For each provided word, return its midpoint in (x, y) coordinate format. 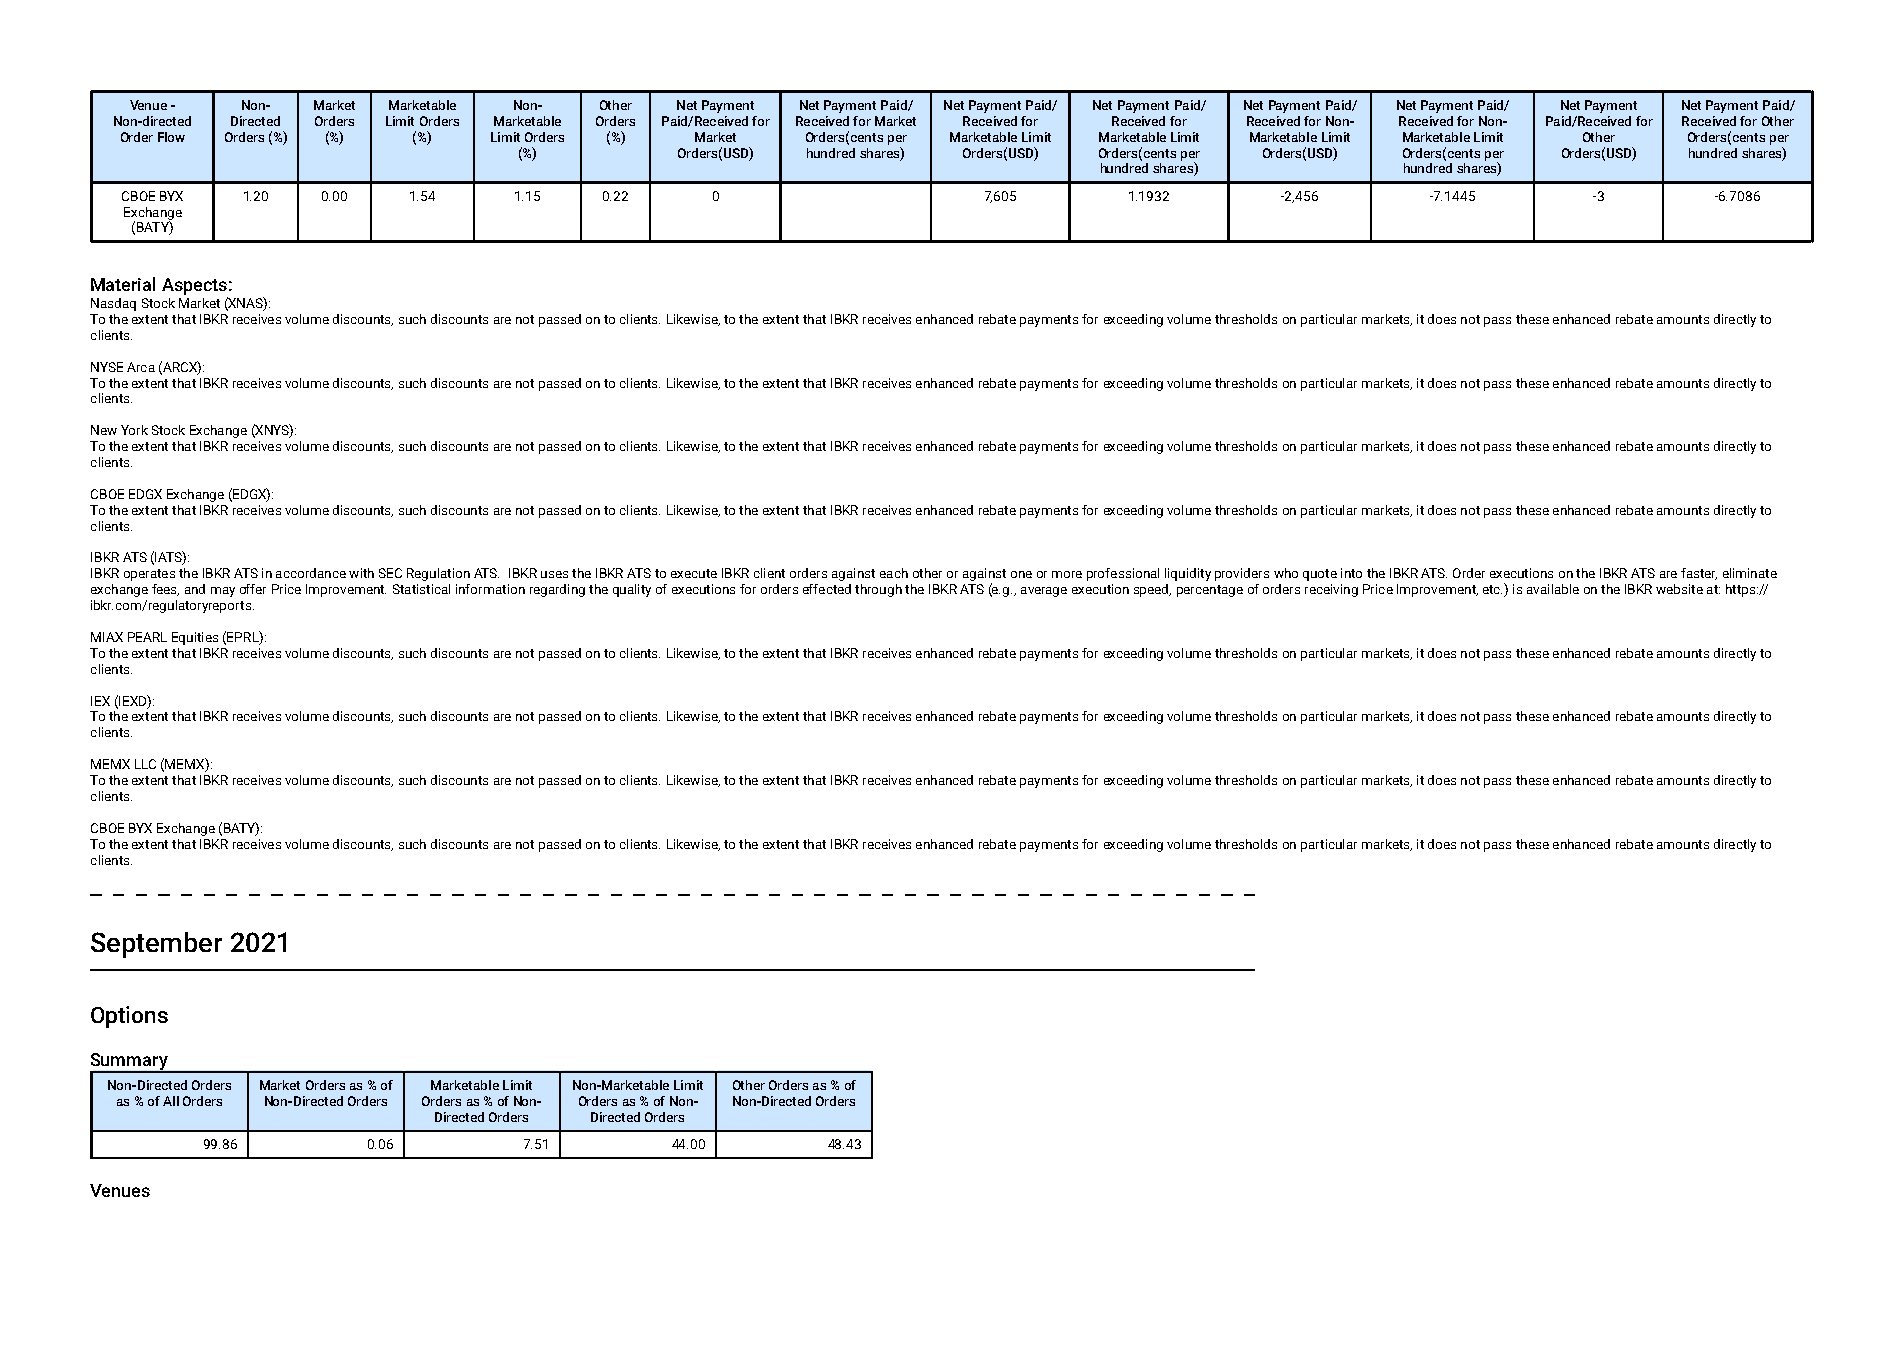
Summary (130, 1063)
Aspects (194, 286)
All (171, 1101)
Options (129, 1017)
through (878, 590)
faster (1699, 574)
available (1553, 589)
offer (253, 589)
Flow (171, 137)
